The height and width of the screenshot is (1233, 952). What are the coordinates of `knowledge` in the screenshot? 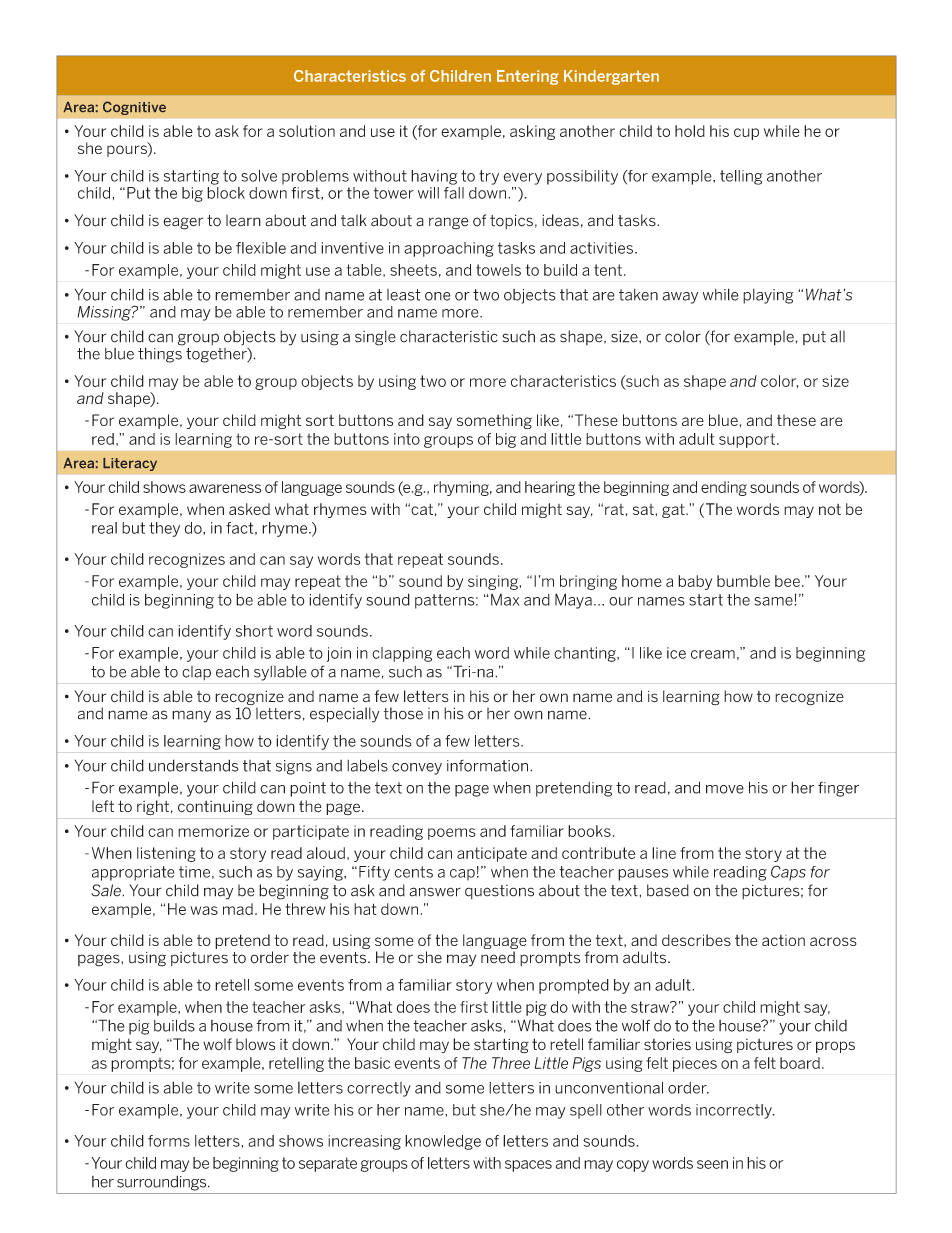 It's located at (443, 1142).
